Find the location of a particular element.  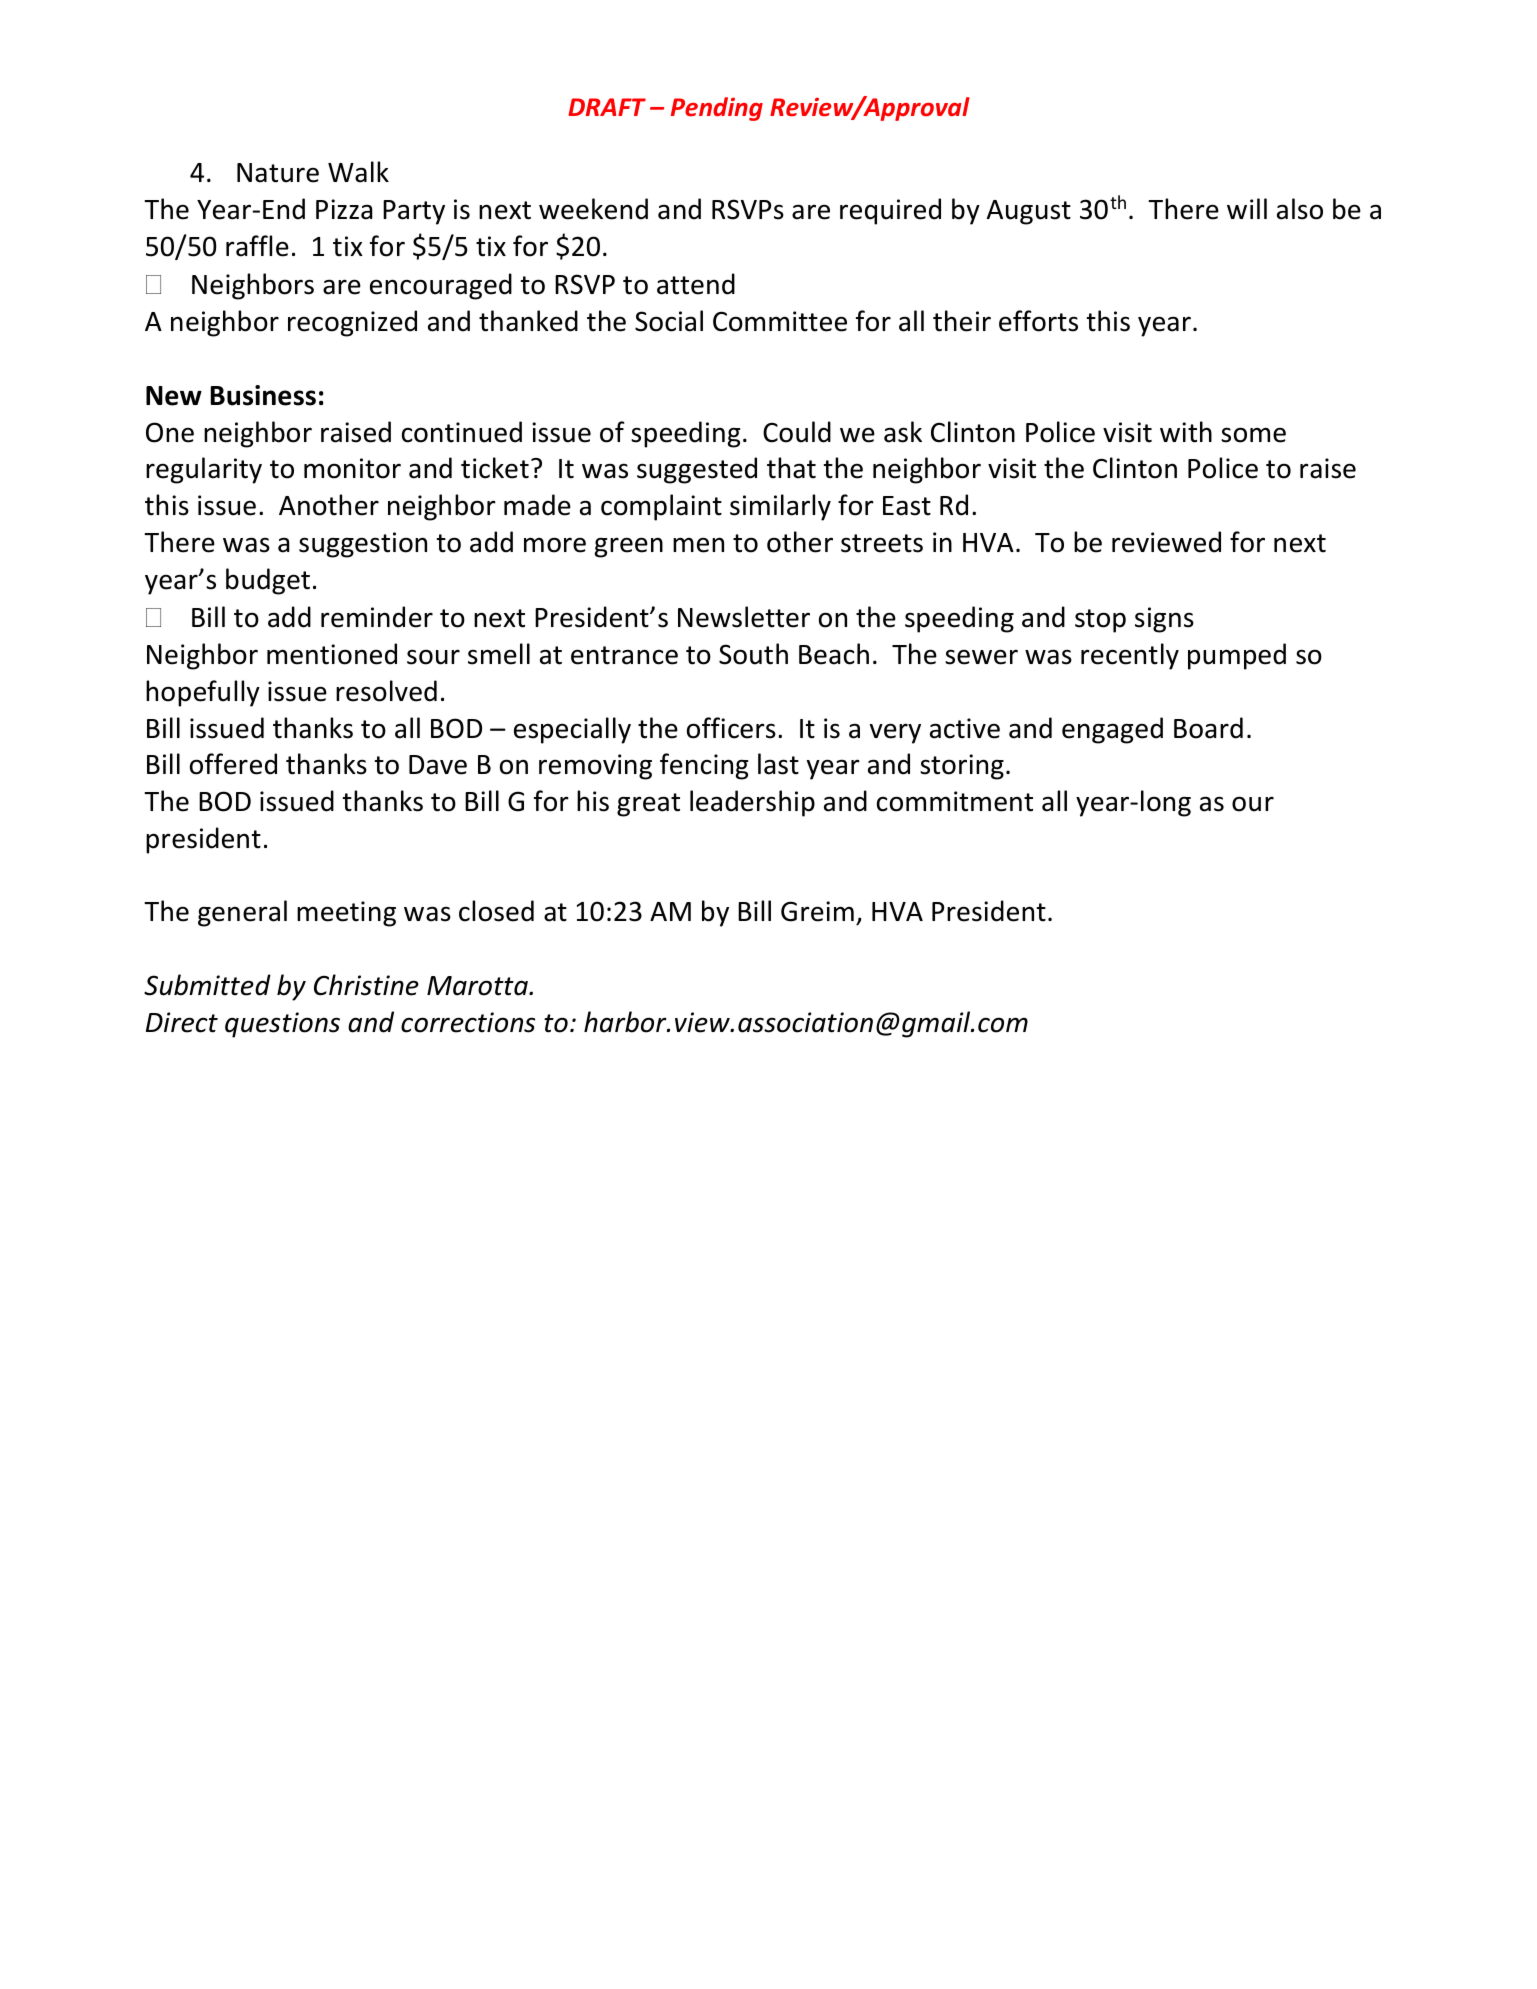

Business is located at coordinates (263, 395).
